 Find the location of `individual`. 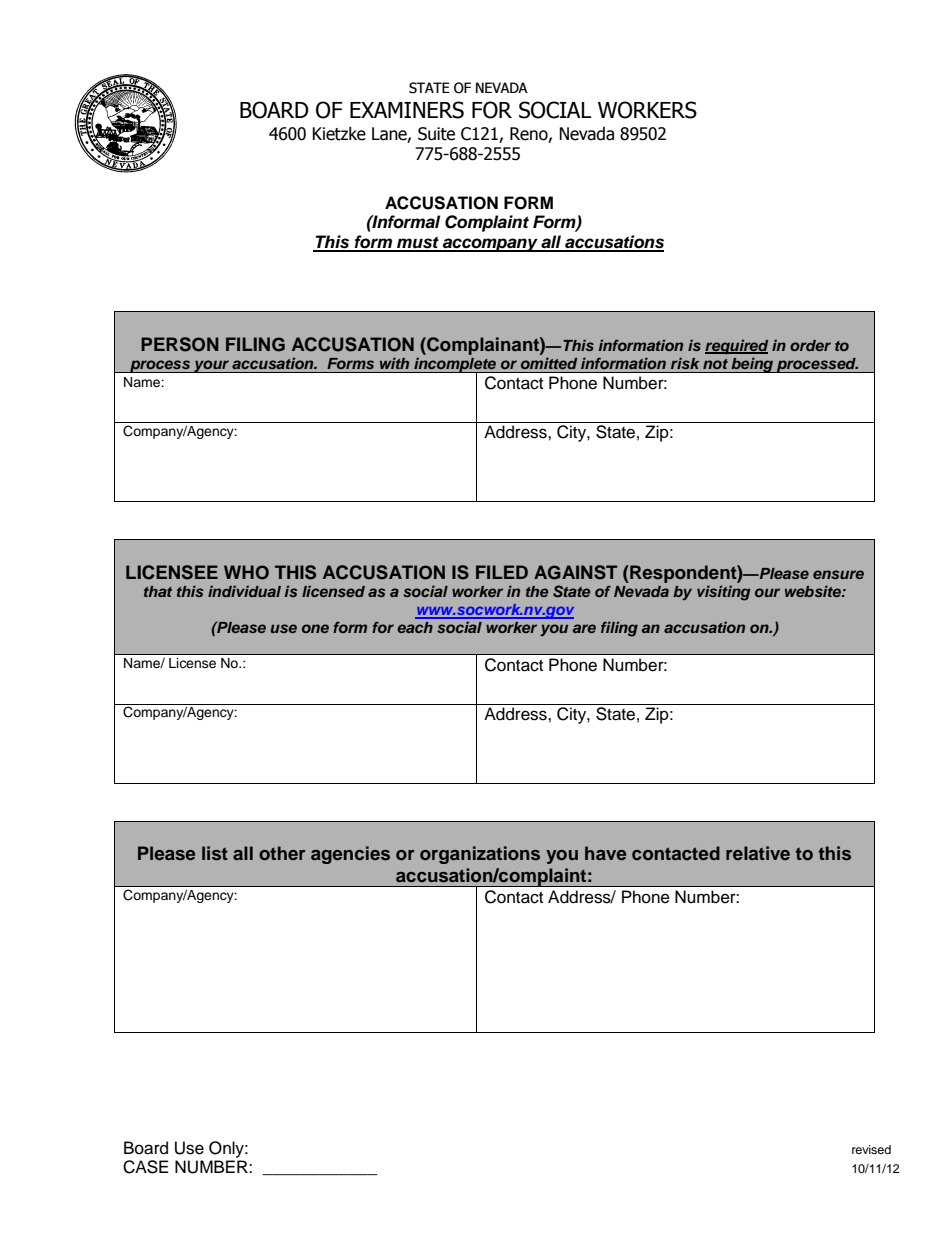

individual is located at coordinates (244, 591).
